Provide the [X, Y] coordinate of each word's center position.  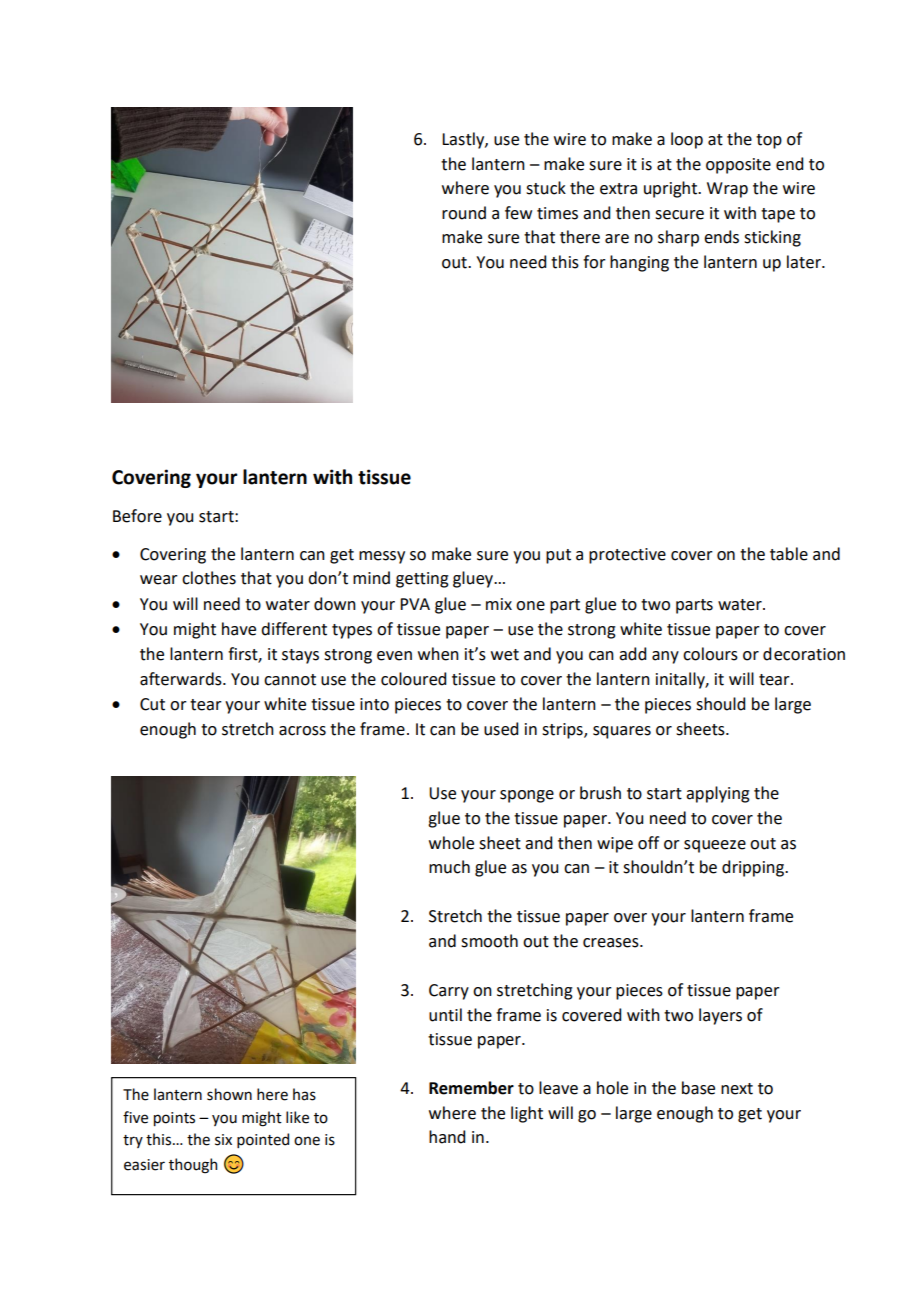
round [464, 213]
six [223, 1140]
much [449, 867]
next [737, 1089]
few [518, 213]
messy [382, 557]
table [789, 554]
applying [718, 794]
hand [447, 1137]
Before [137, 516]
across [302, 731]
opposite [738, 166]
